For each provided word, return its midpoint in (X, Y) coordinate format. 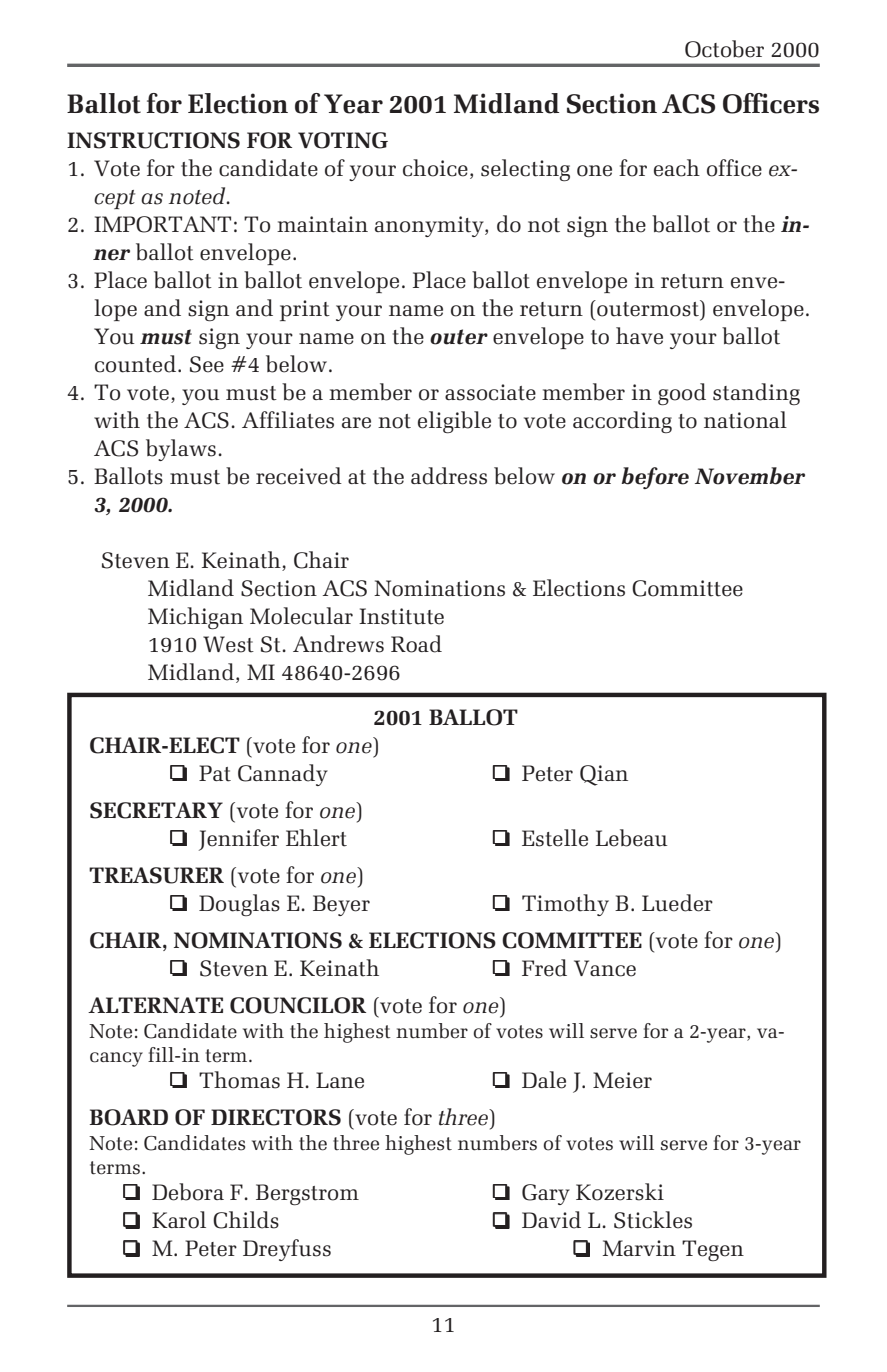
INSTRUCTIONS (153, 140)
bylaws (181, 450)
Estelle (555, 838)
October (724, 49)
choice (435, 168)
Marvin (639, 1248)
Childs (246, 1220)
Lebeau (632, 838)
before (655, 478)
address (449, 476)
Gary (546, 1194)
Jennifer (239, 840)
